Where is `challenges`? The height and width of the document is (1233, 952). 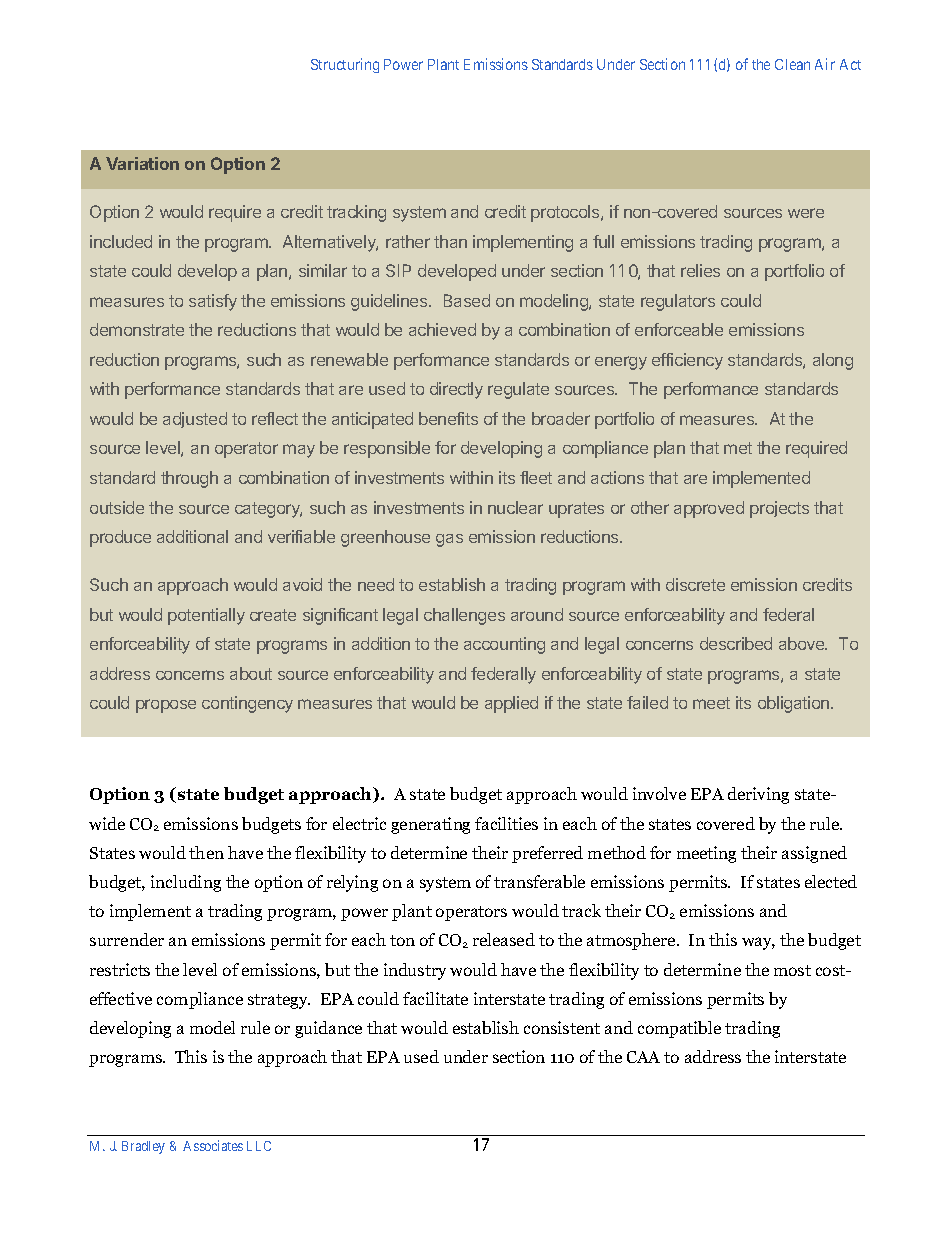
challenges is located at coordinates (464, 616).
